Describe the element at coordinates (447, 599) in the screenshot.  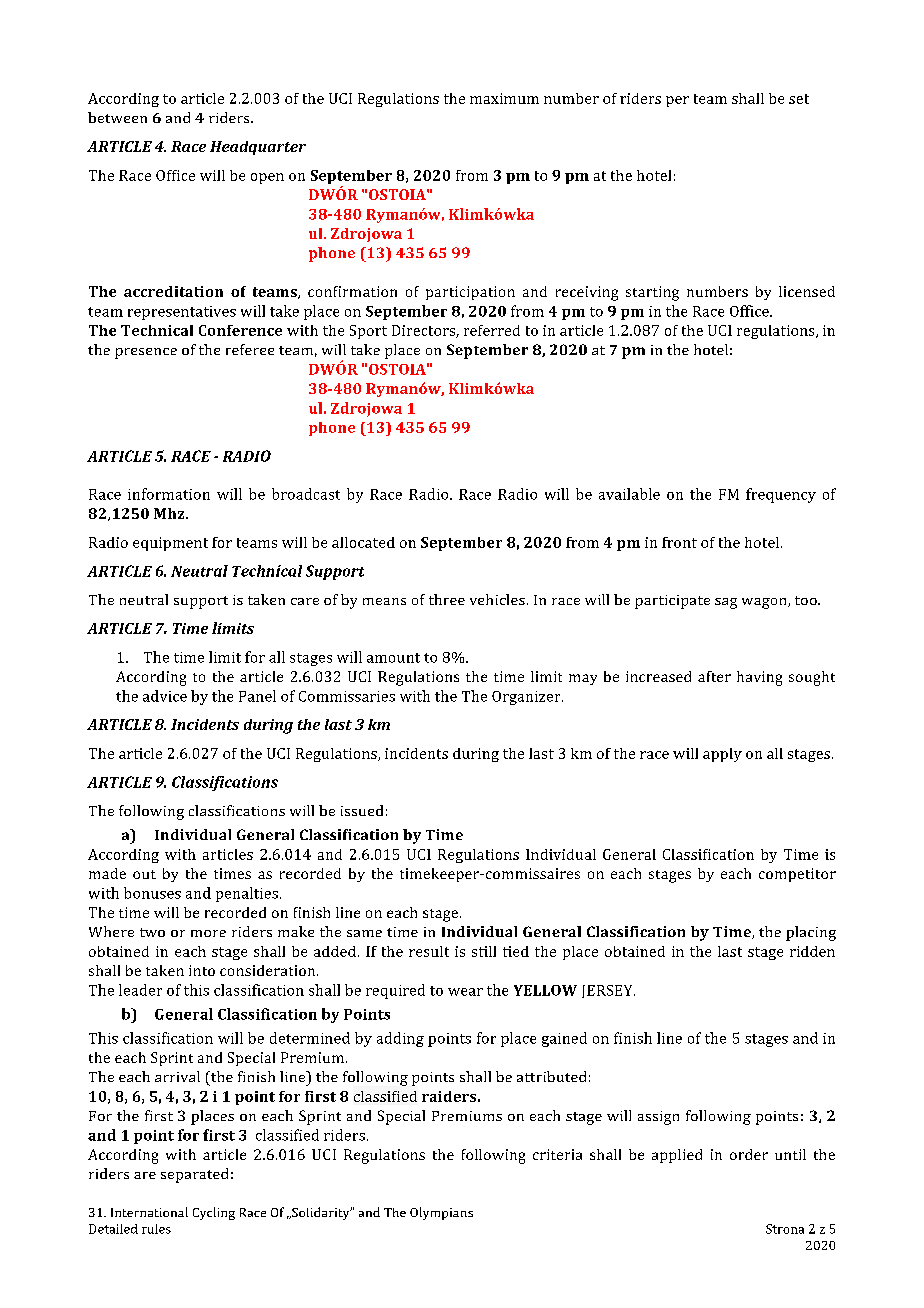
I see `three` at that location.
